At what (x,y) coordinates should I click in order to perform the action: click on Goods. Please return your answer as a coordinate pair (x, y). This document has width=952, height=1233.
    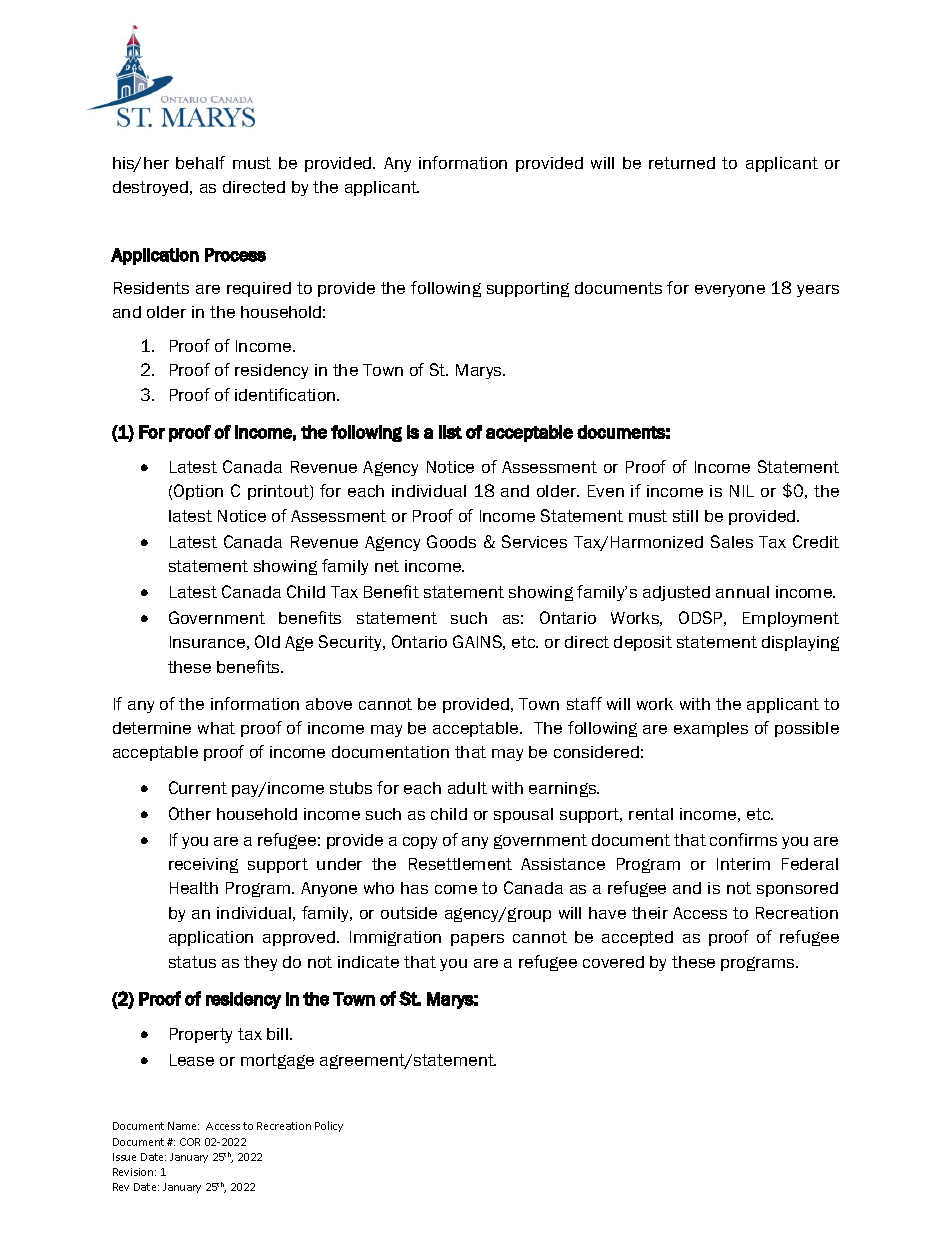
    Looking at the image, I should click on (451, 541).
